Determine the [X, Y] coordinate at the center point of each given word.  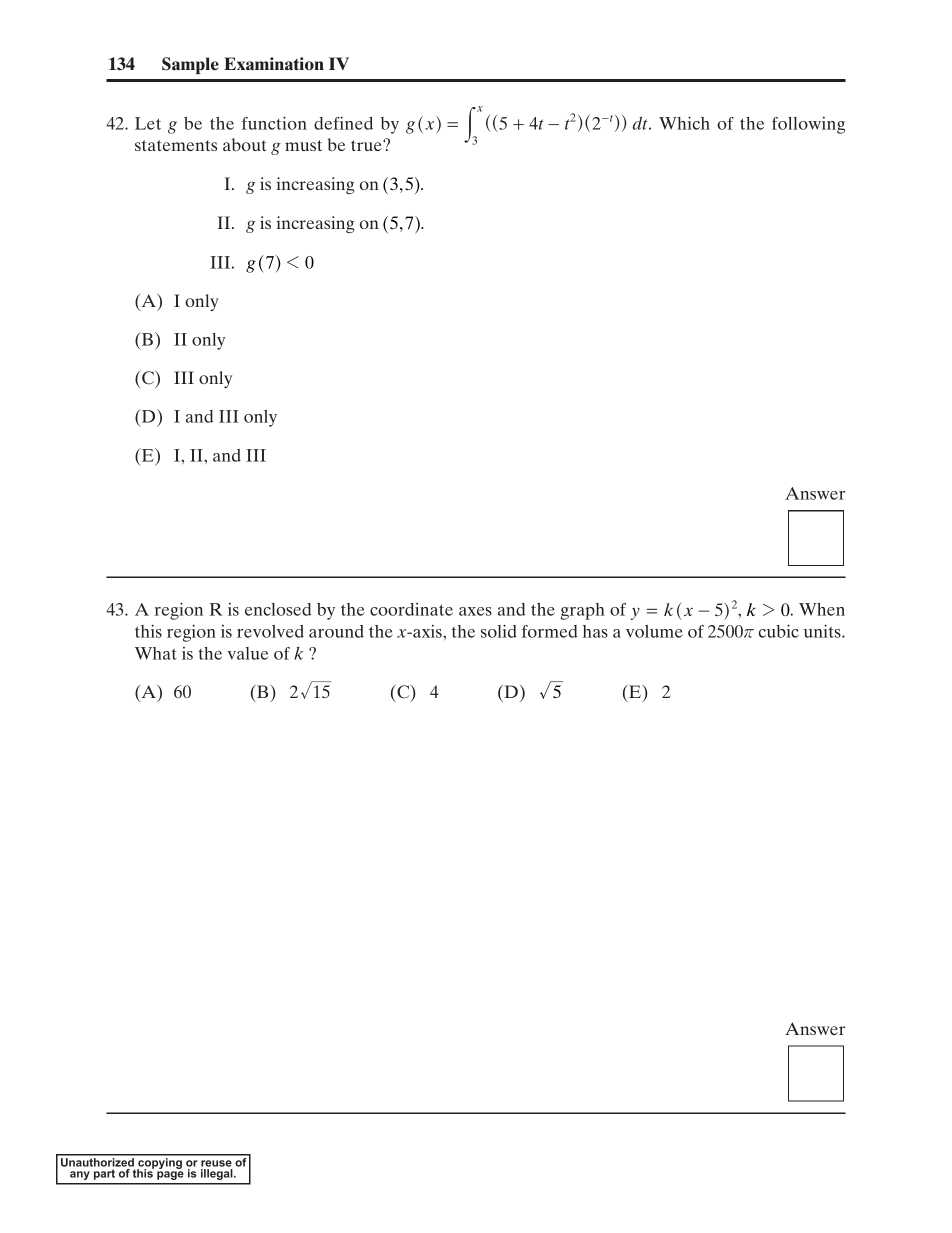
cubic [779, 631]
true [367, 145]
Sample [190, 65]
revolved [270, 631]
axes [475, 611]
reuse [216, 1163]
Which [684, 123]
